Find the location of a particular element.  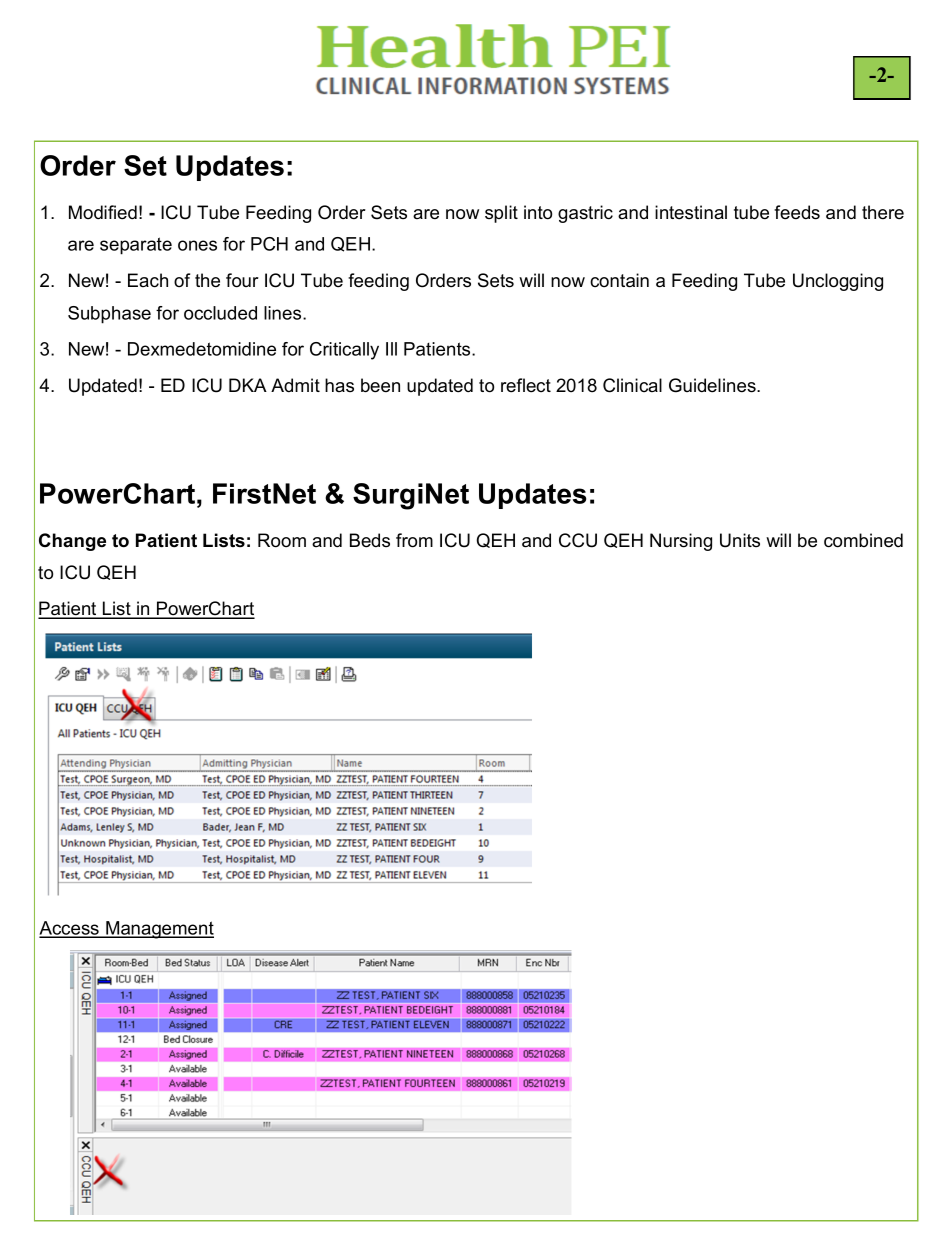

DKA is located at coordinates (248, 385).
